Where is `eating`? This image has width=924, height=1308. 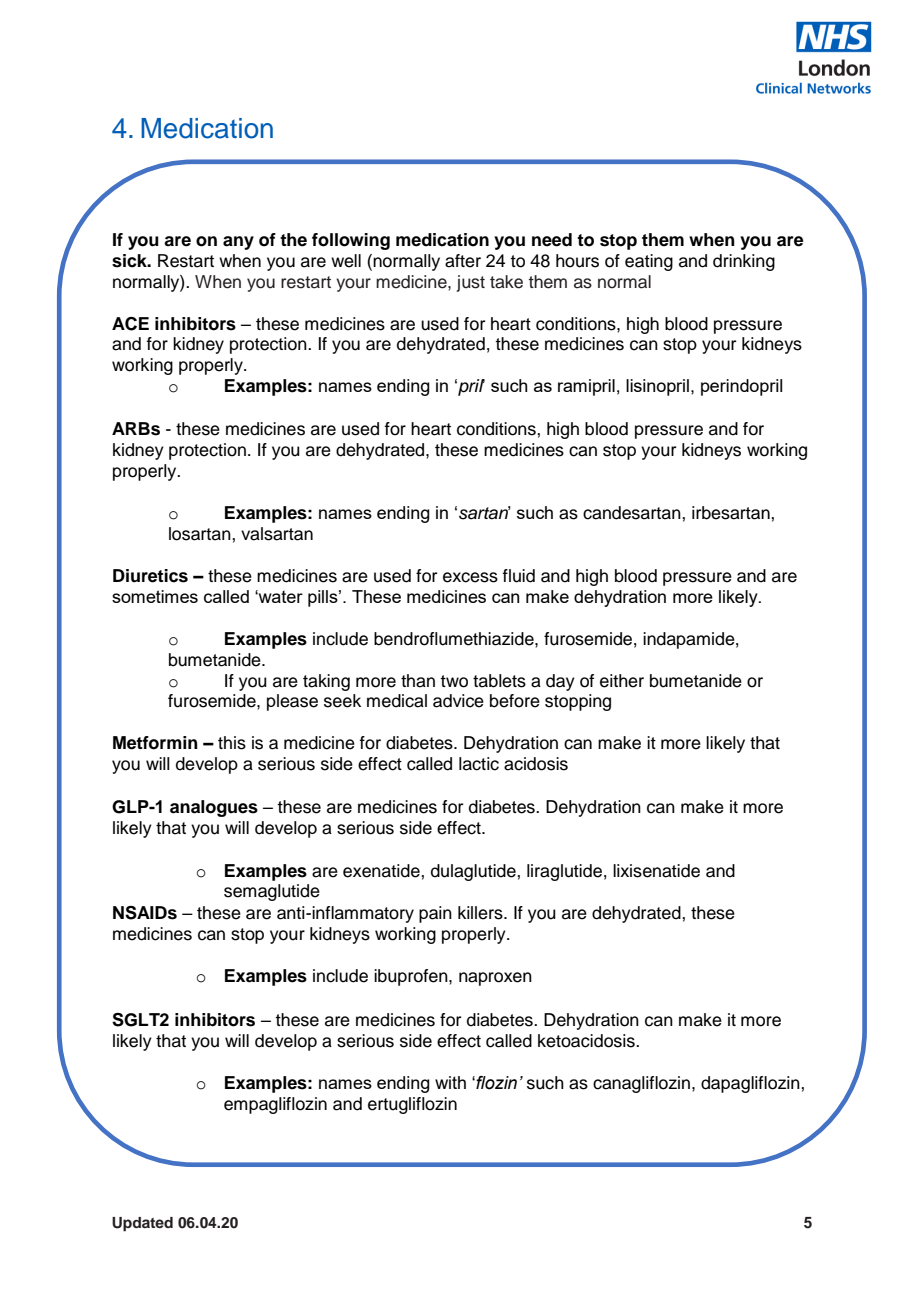 eating is located at coordinates (649, 262).
